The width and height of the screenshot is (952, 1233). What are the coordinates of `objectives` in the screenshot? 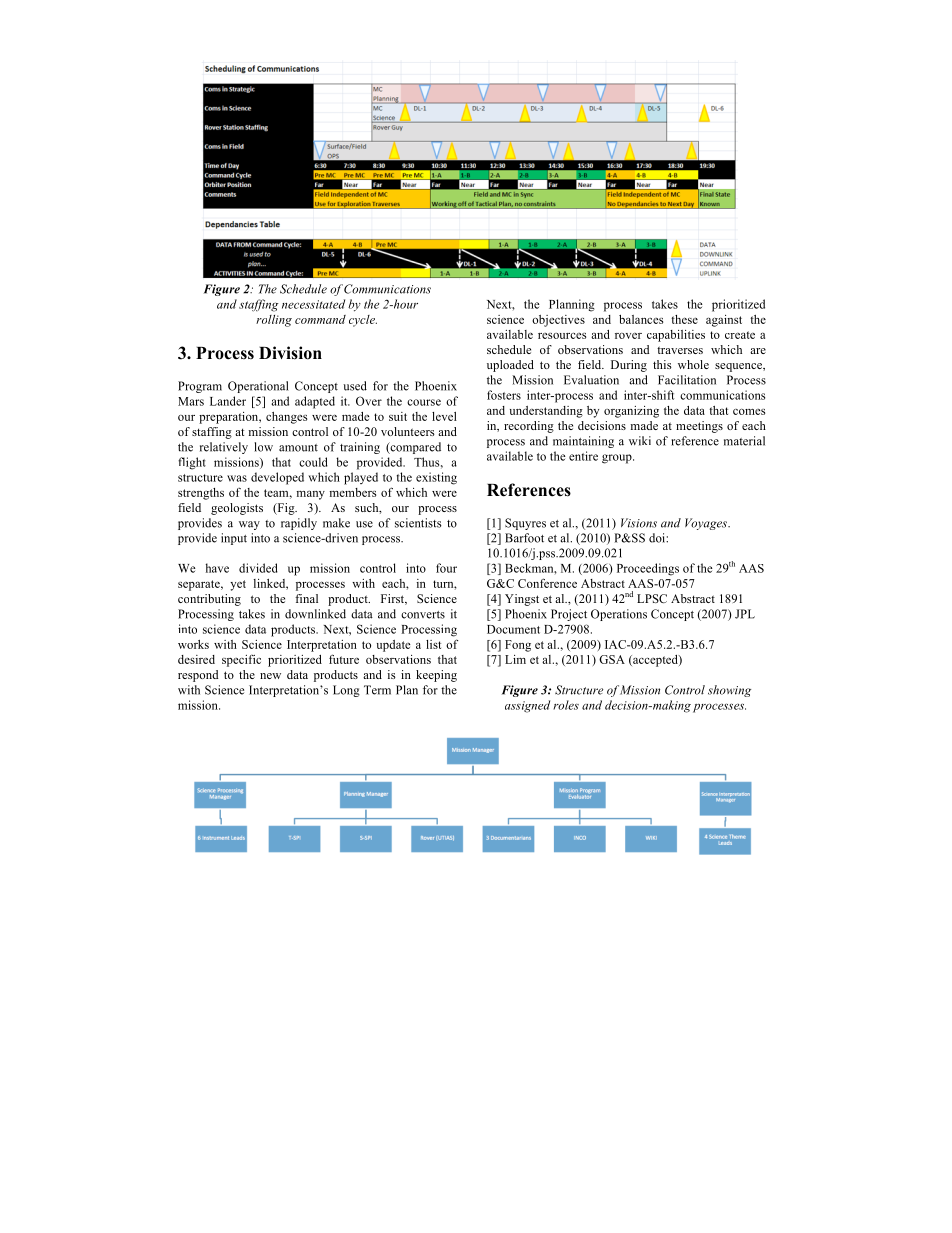 It's located at (558, 321).
